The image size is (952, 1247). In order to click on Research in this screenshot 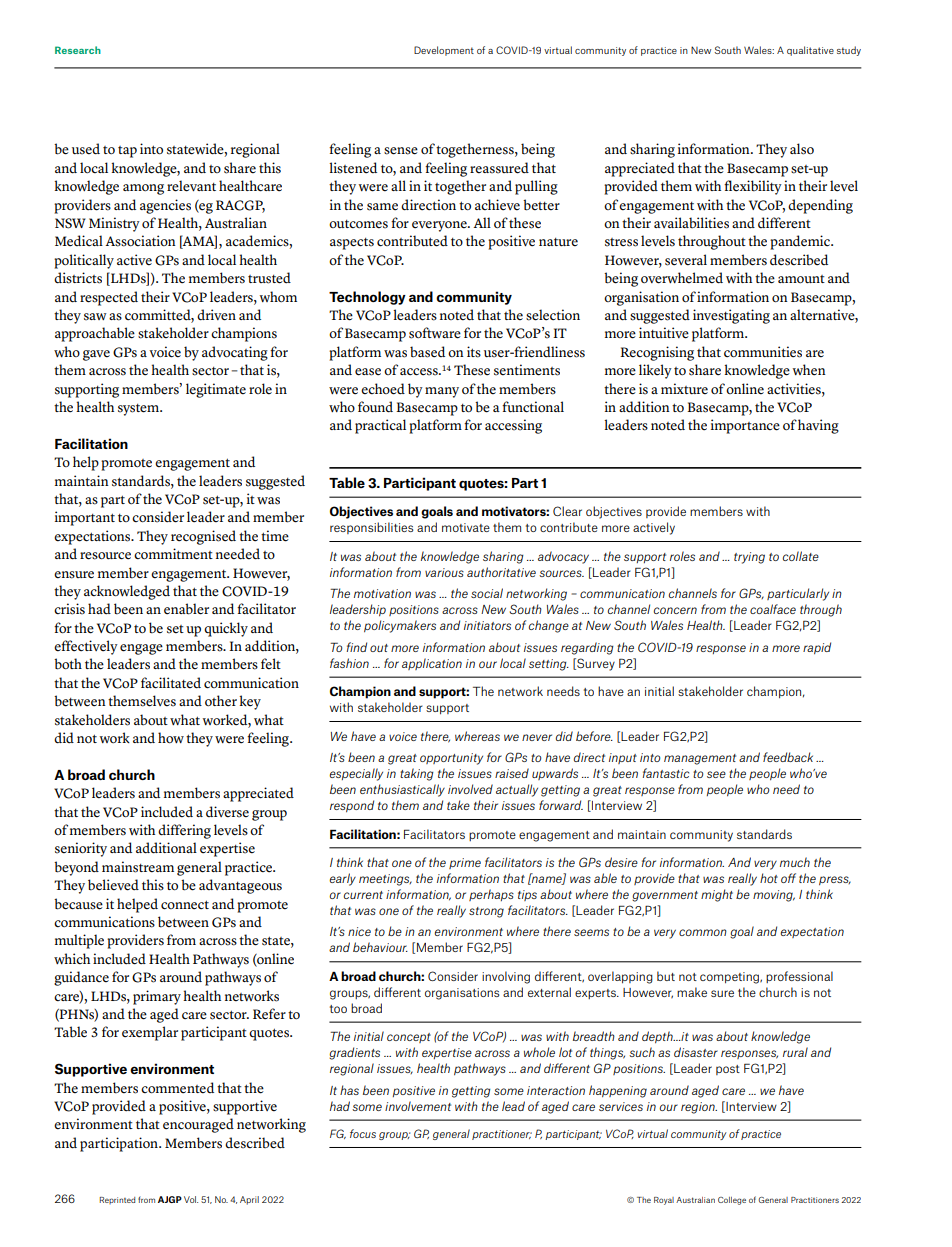, I will do `click(78, 50)`.
